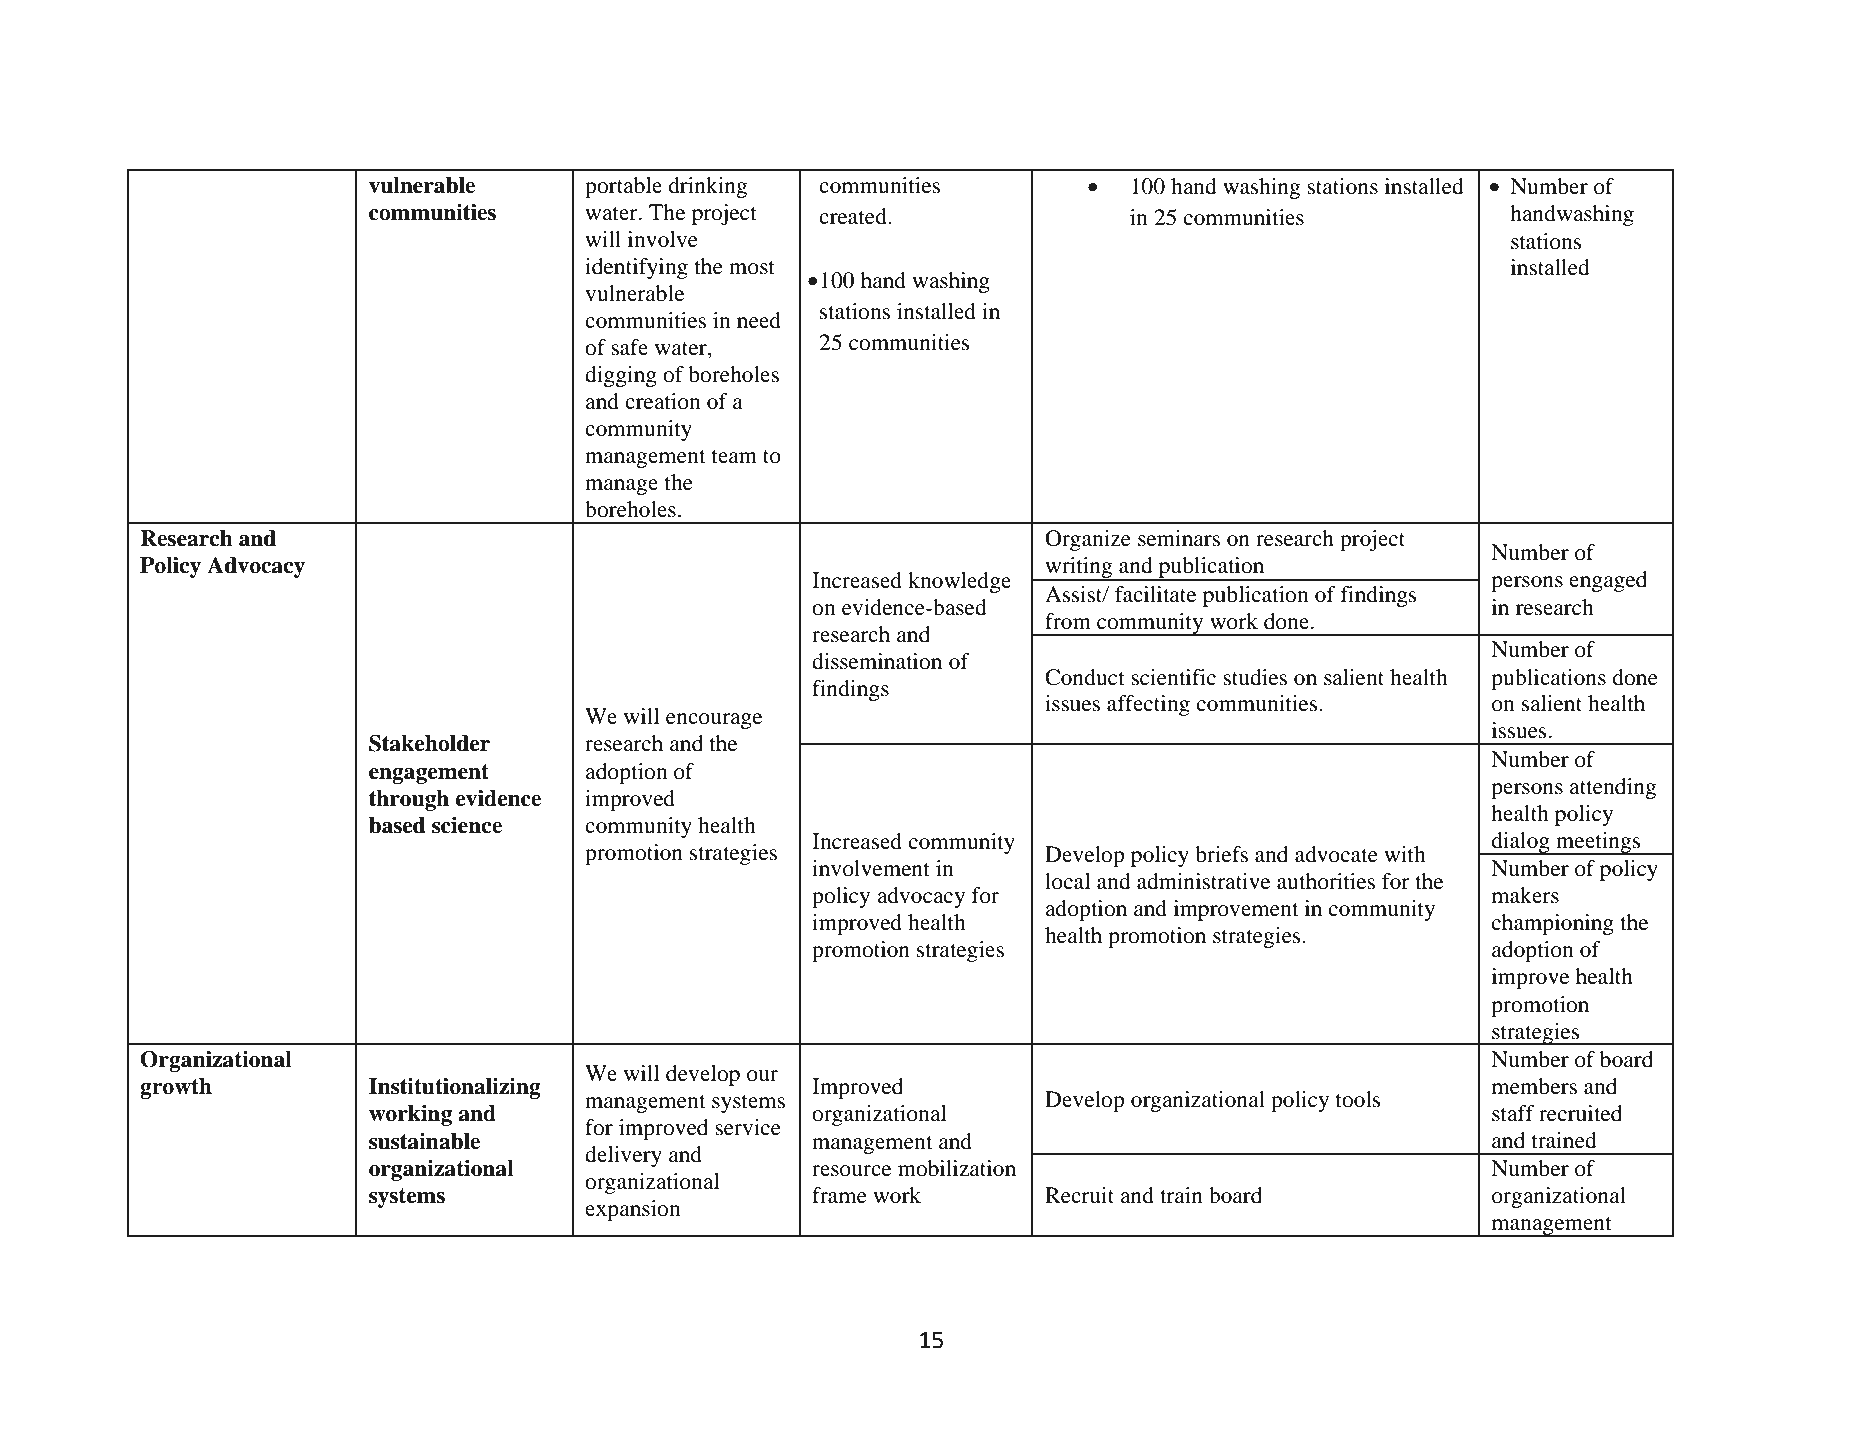  Describe the element at coordinates (467, 825) in the screenshot. I see `science` at that location.
